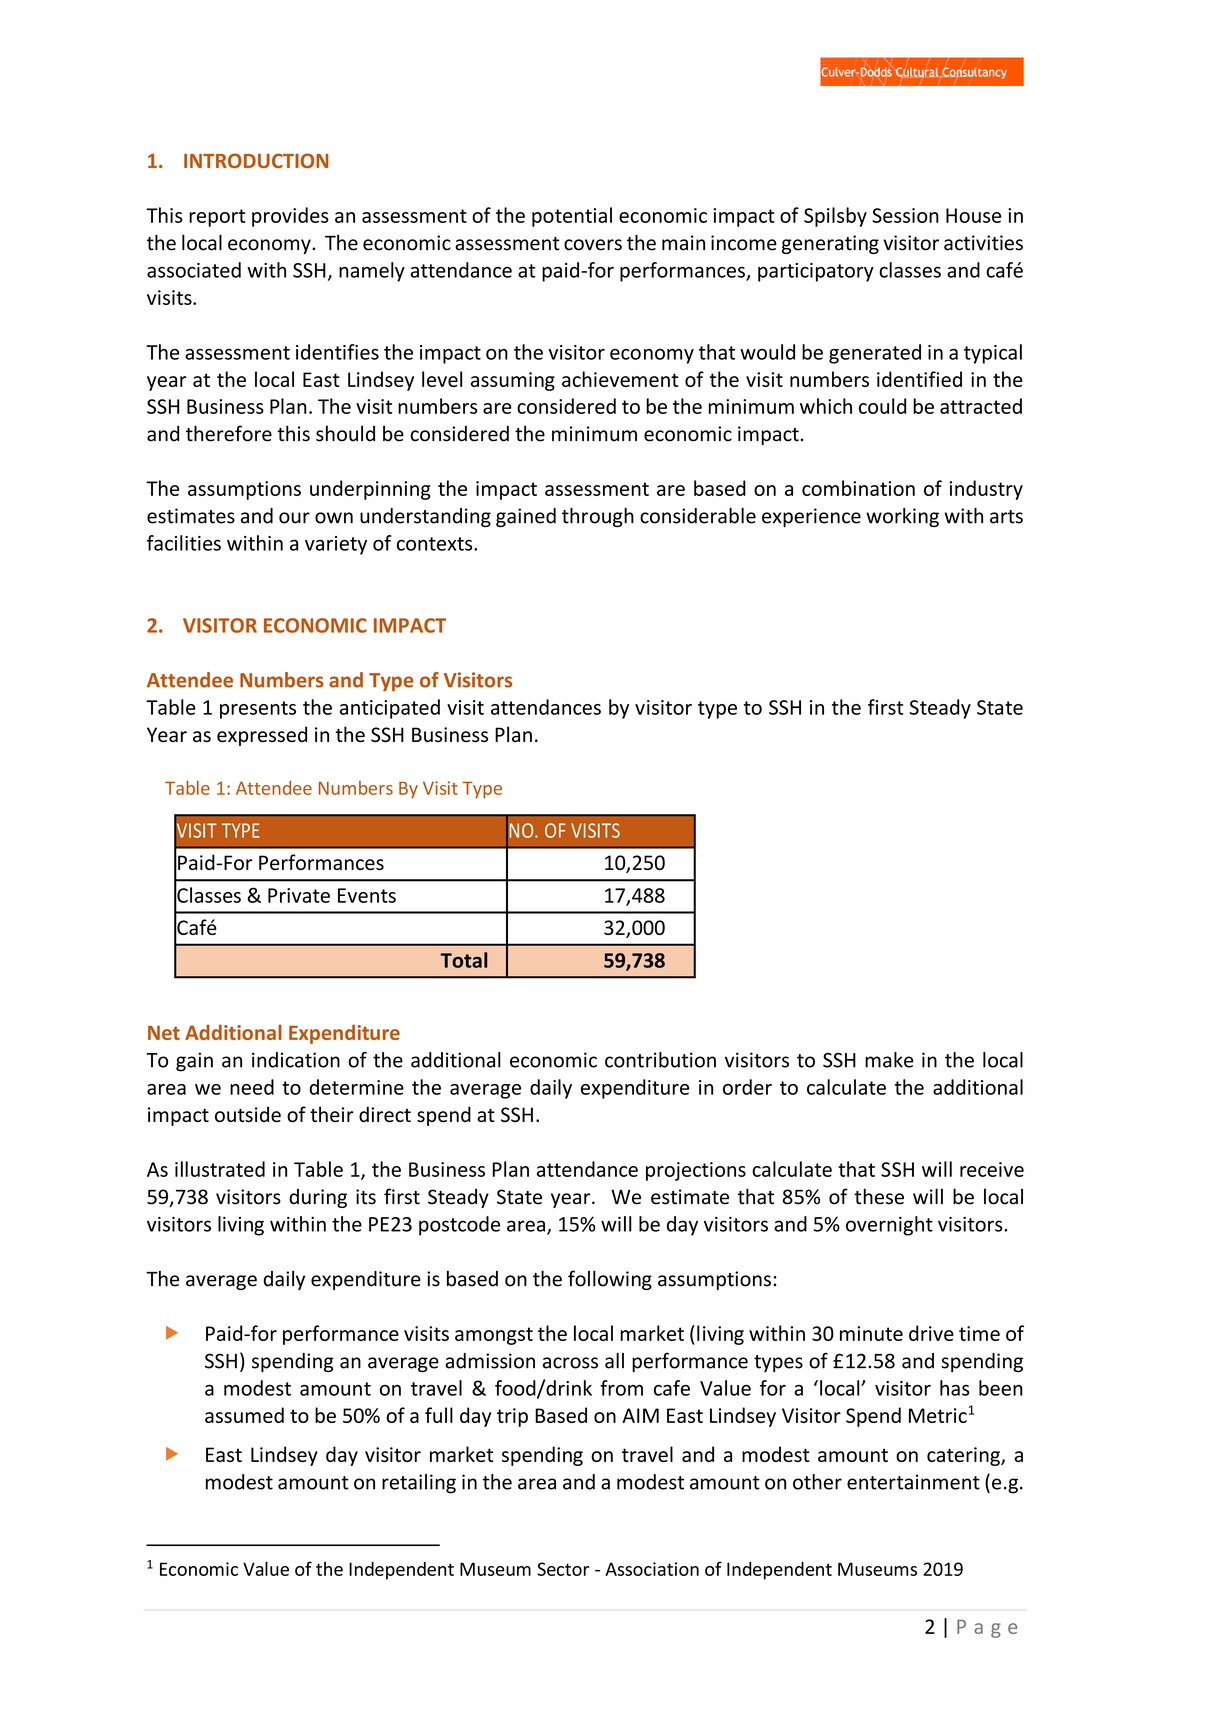  Describe the element at coordinates (464, 960) in the screenshot. I see `Total` at that location.
